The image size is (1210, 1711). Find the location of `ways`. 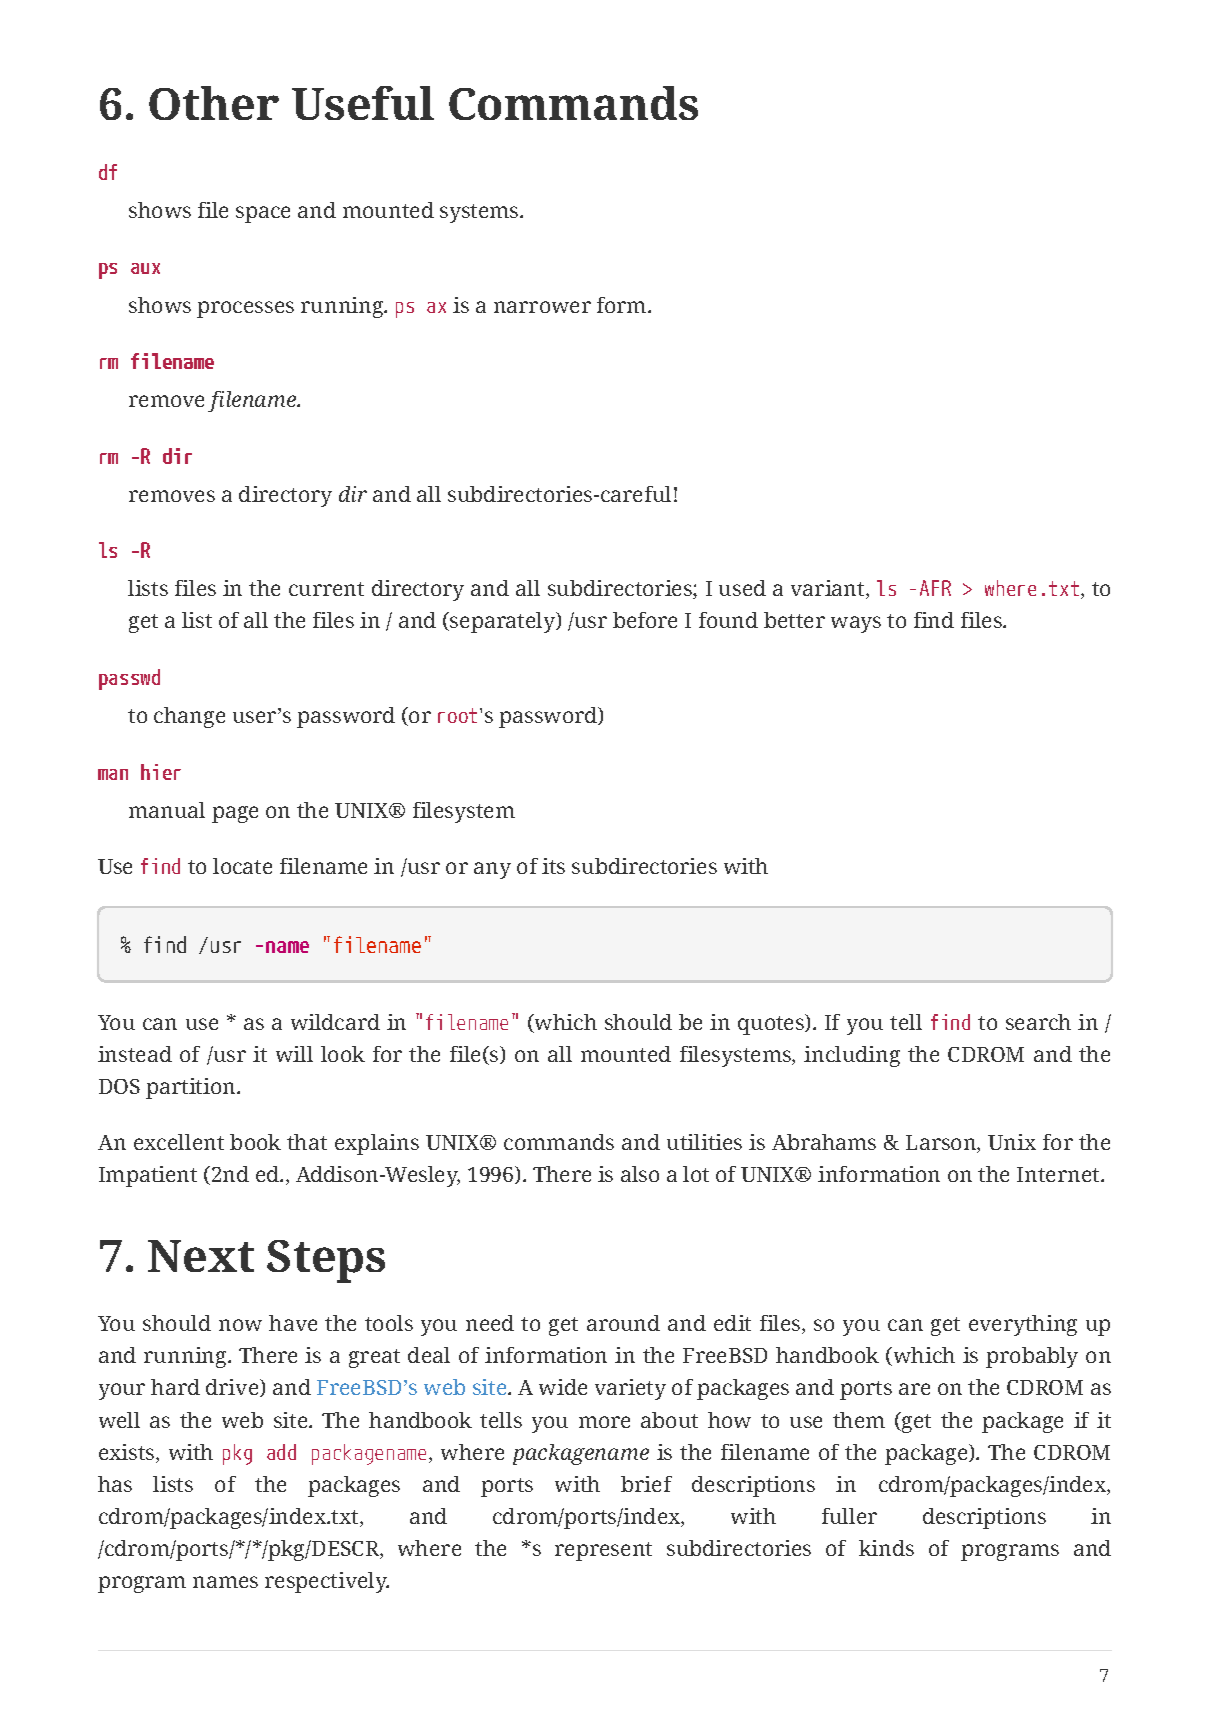

ways is located at coordinates (856, 624).
